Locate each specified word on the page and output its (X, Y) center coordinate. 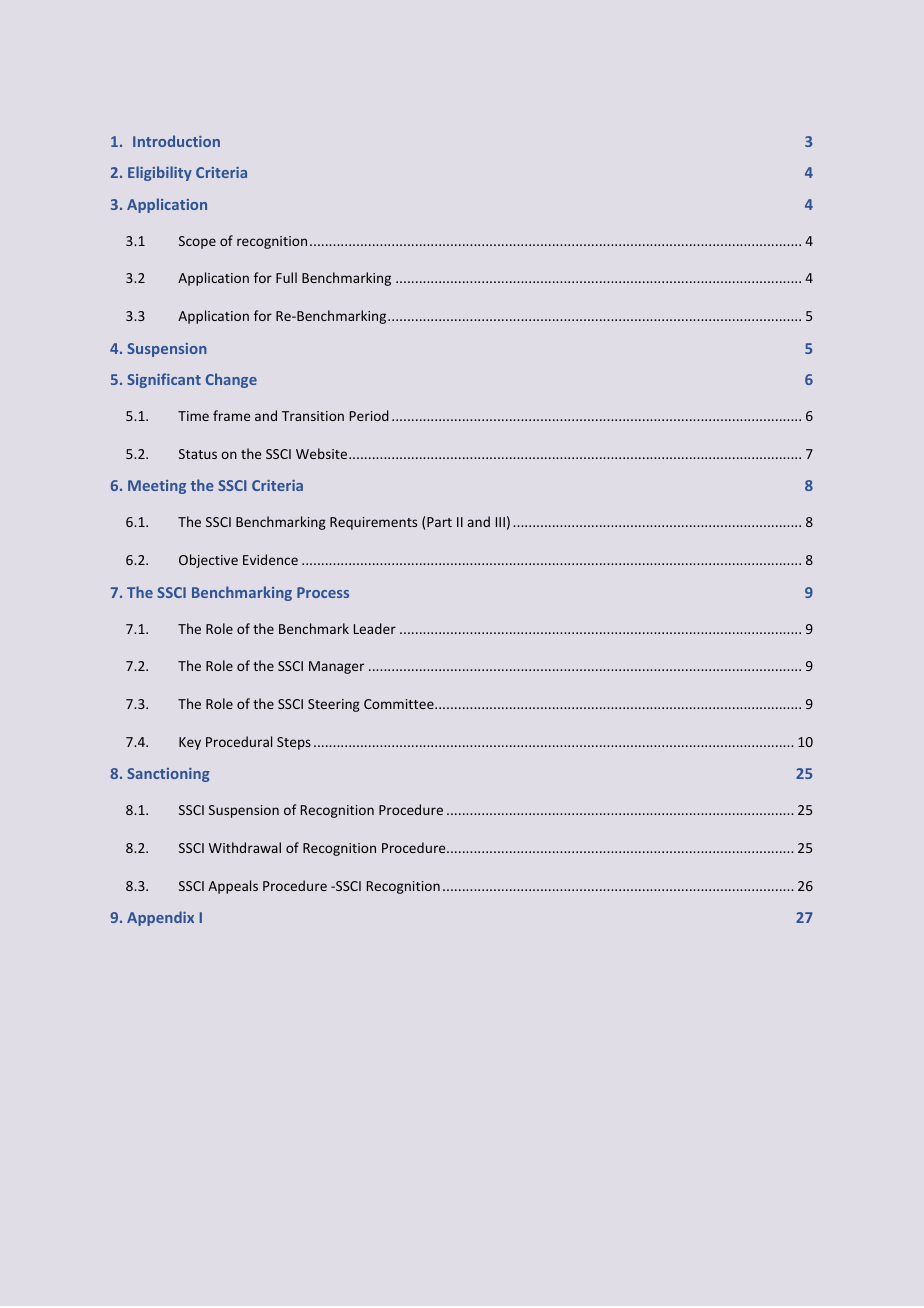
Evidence (270, 559)
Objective (208, 561)
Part (439, 522)
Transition (313, 416)
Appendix (160, 918)
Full (286, 277)
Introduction (176, 141)
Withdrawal (245, 847)
